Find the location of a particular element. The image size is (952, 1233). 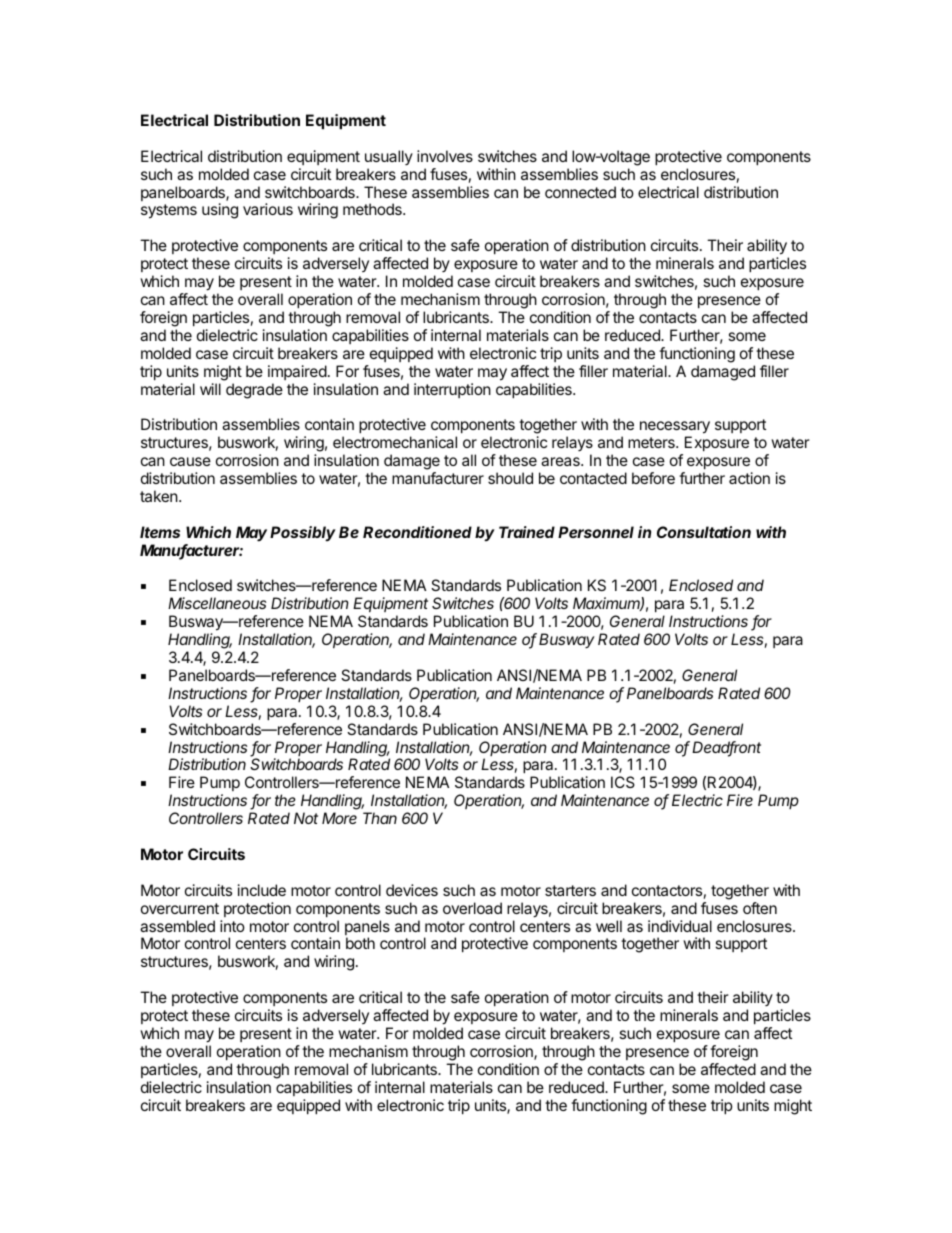

interruption is located at coordinates (452, 390).
